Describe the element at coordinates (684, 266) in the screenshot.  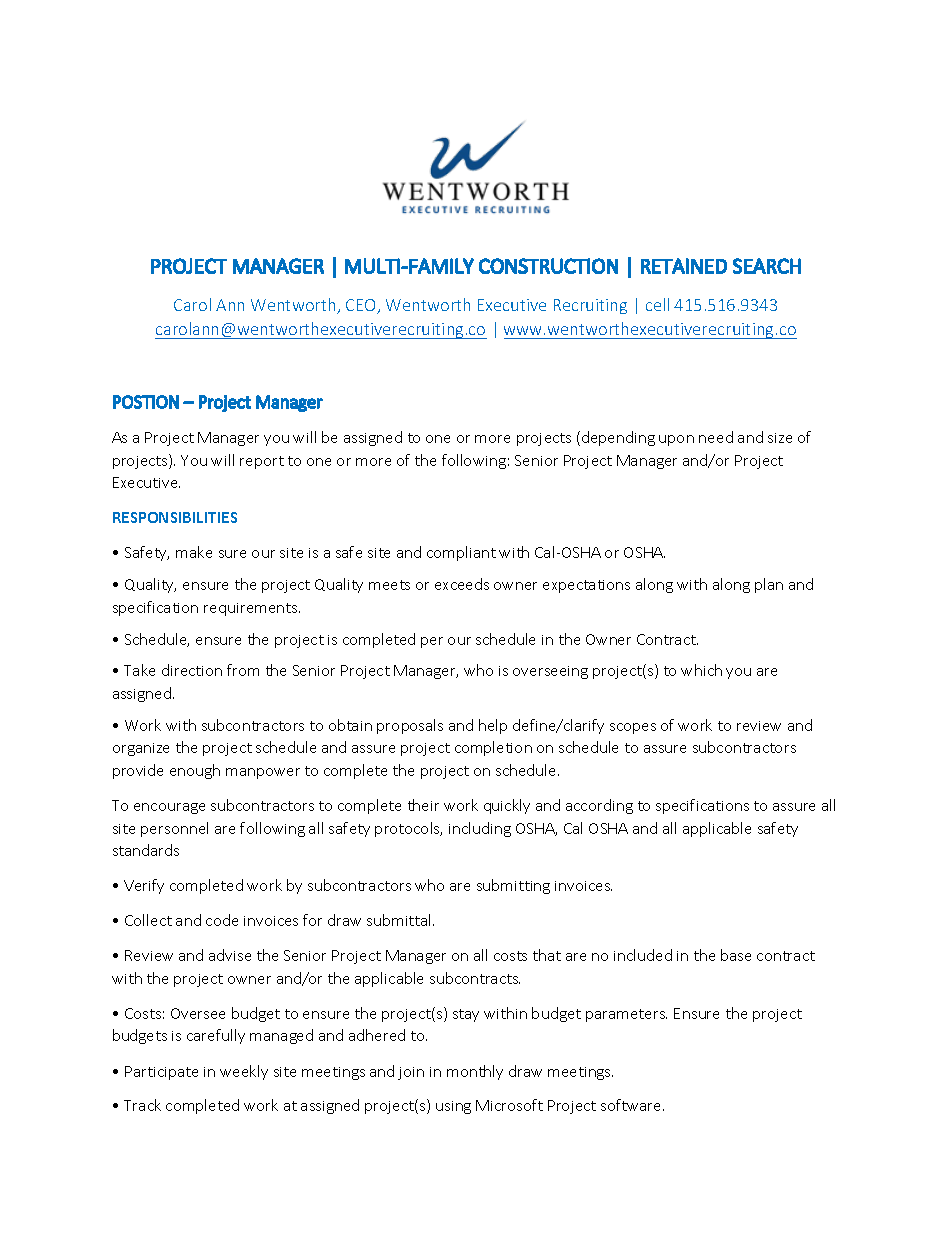
I see `RETAINED` at that location.
